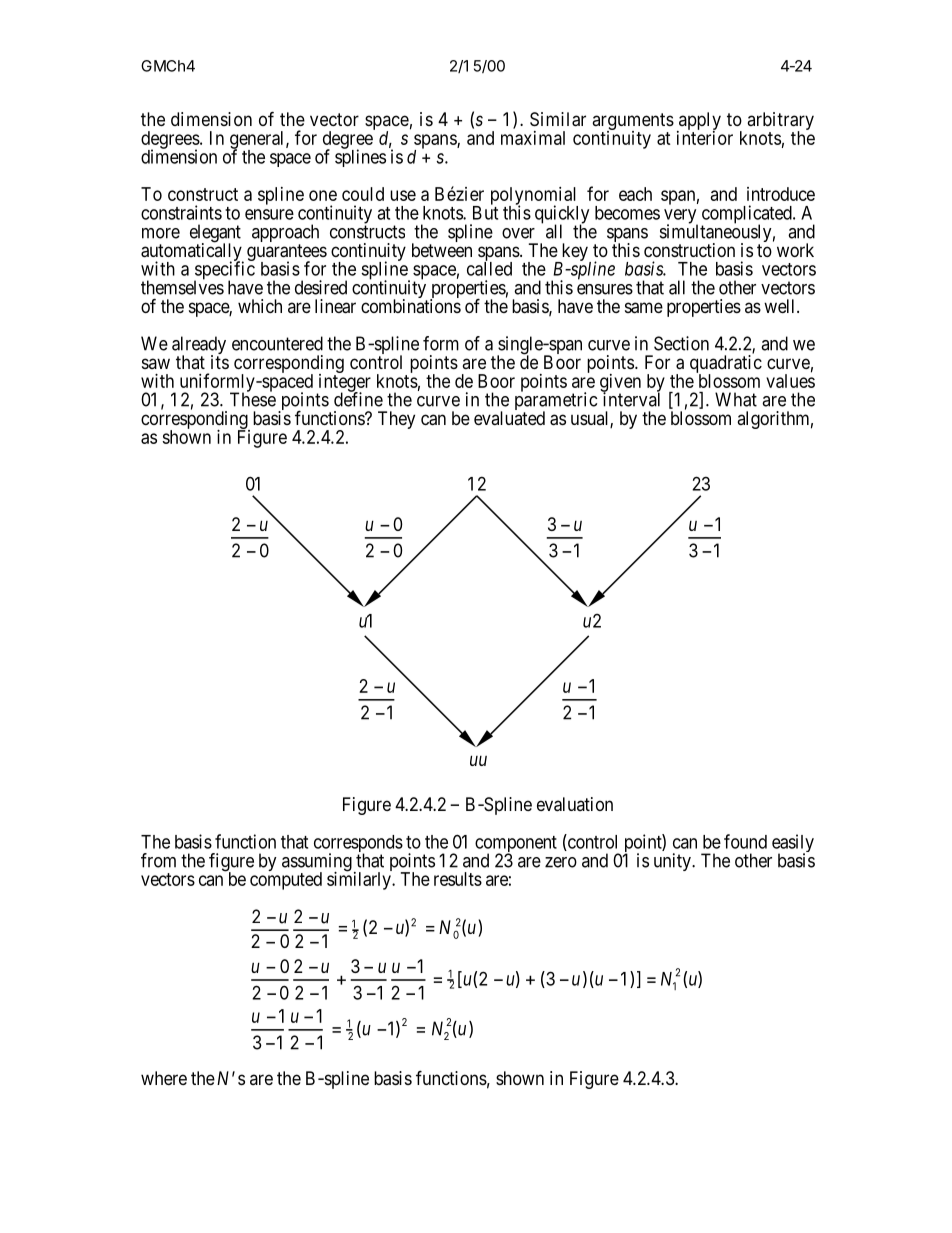 The width and height of the screenshot is (952, 1233). I want to click on What, so click(736, 399).
